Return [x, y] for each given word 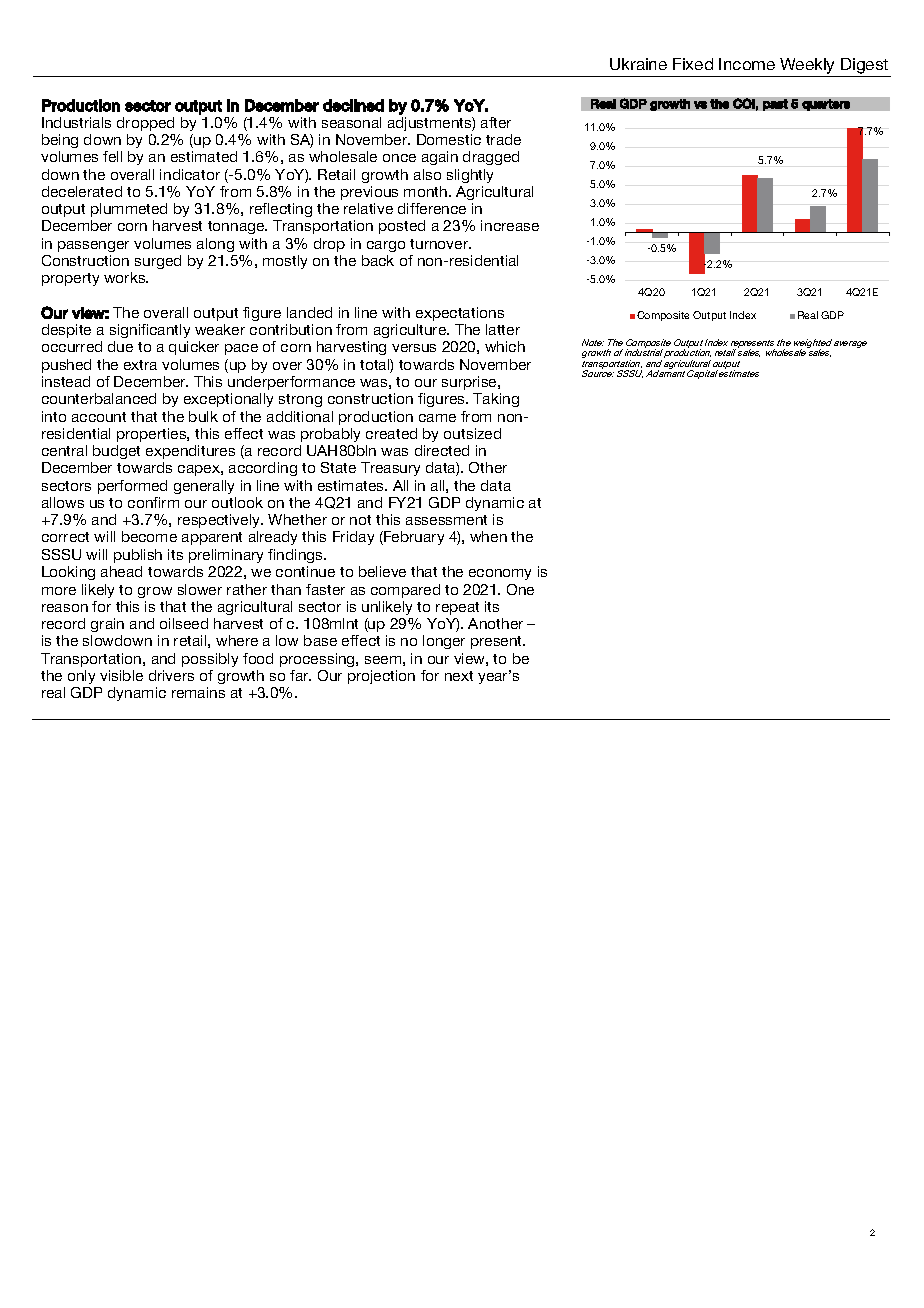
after [496, 122]
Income [747, 64]
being [60, 141]
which [505, 346]
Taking [496, 400]
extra [140, 365]
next [459, 676]
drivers [171, 675]
